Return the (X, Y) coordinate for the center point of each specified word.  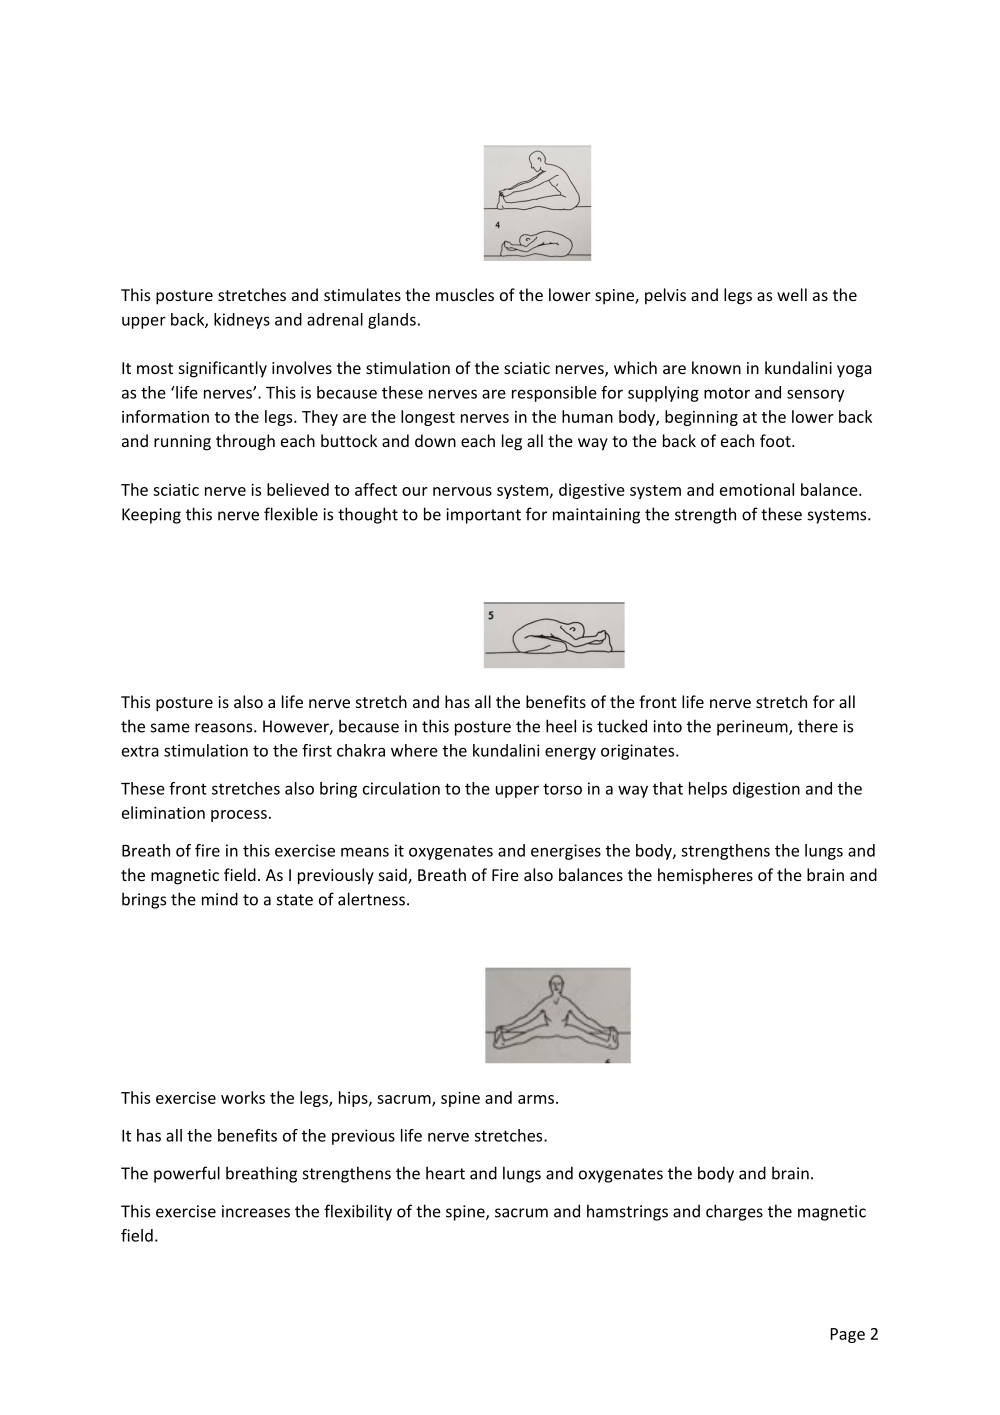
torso (562, 789)
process (239, 816)
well (792, 294)
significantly (223, 369)
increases (256, 1211)
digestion (766, 790)
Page (847, 1335)
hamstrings (627, 1212)
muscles (465, 294)
